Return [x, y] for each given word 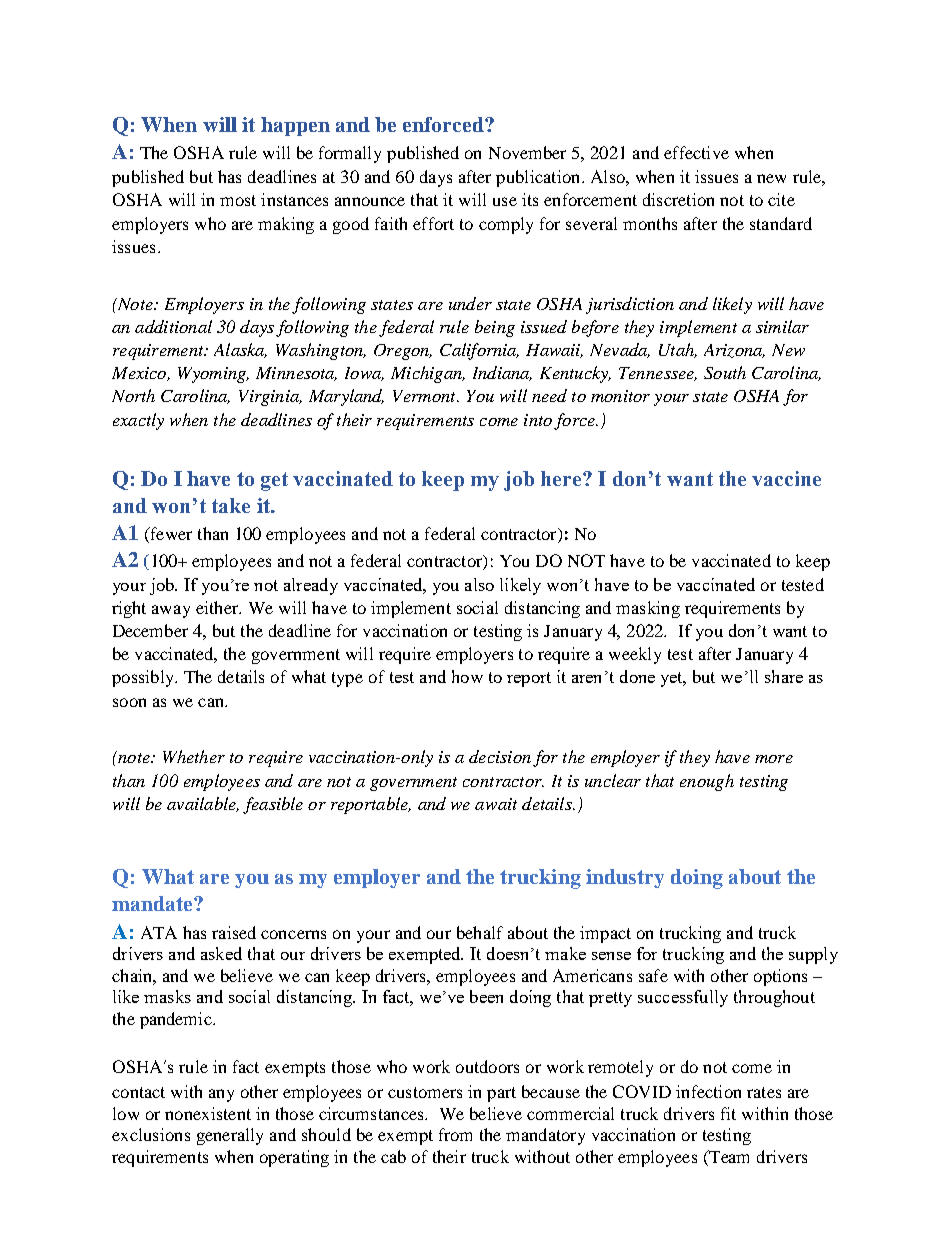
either [218, 607]
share [784, 676]
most [238, 200]
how [467, 676]
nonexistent [208, 1113]
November [527, 152]
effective [696, 152]
